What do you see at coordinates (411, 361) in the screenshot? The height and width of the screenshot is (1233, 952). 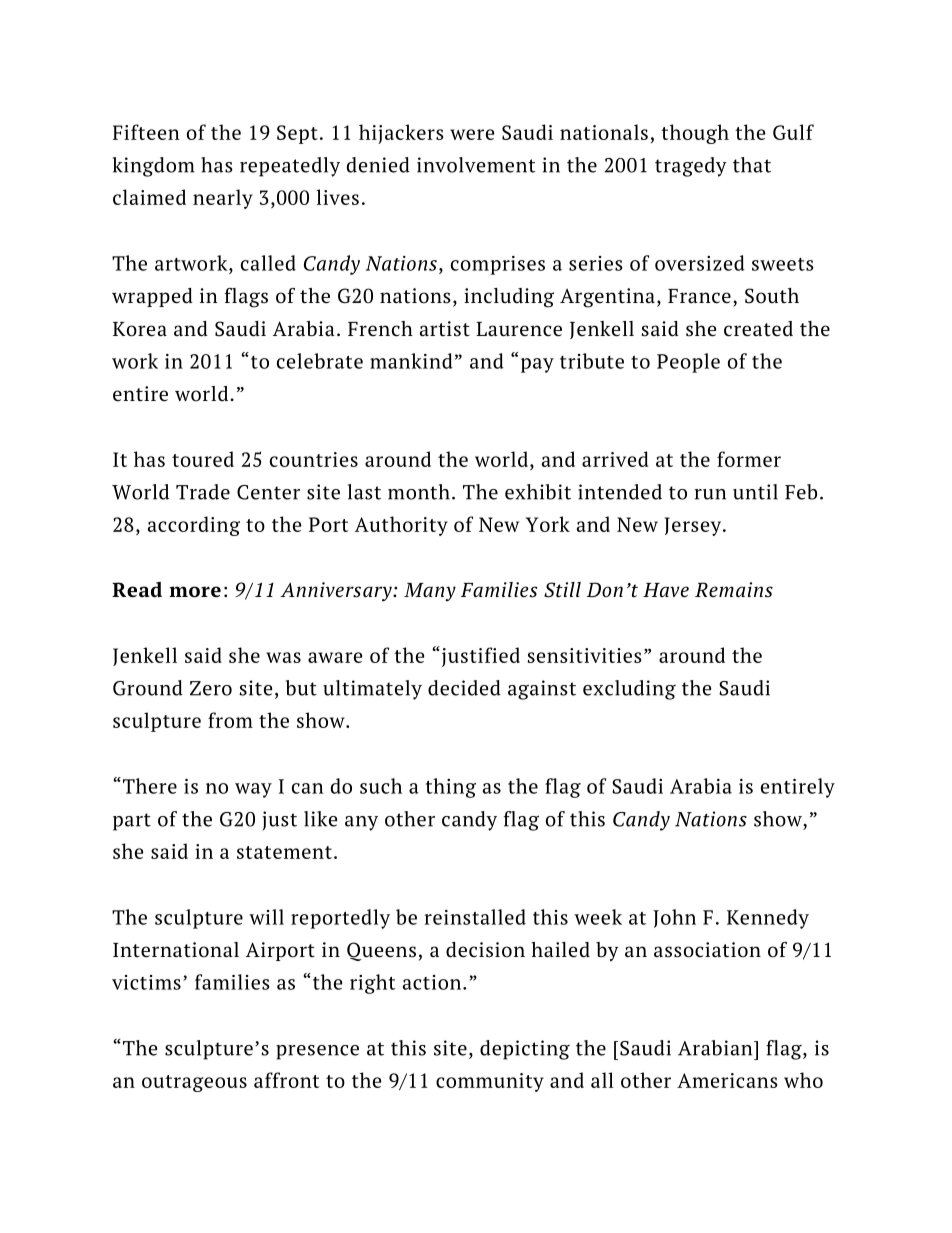 I see `mankind` at bounding box center [411, 361].
